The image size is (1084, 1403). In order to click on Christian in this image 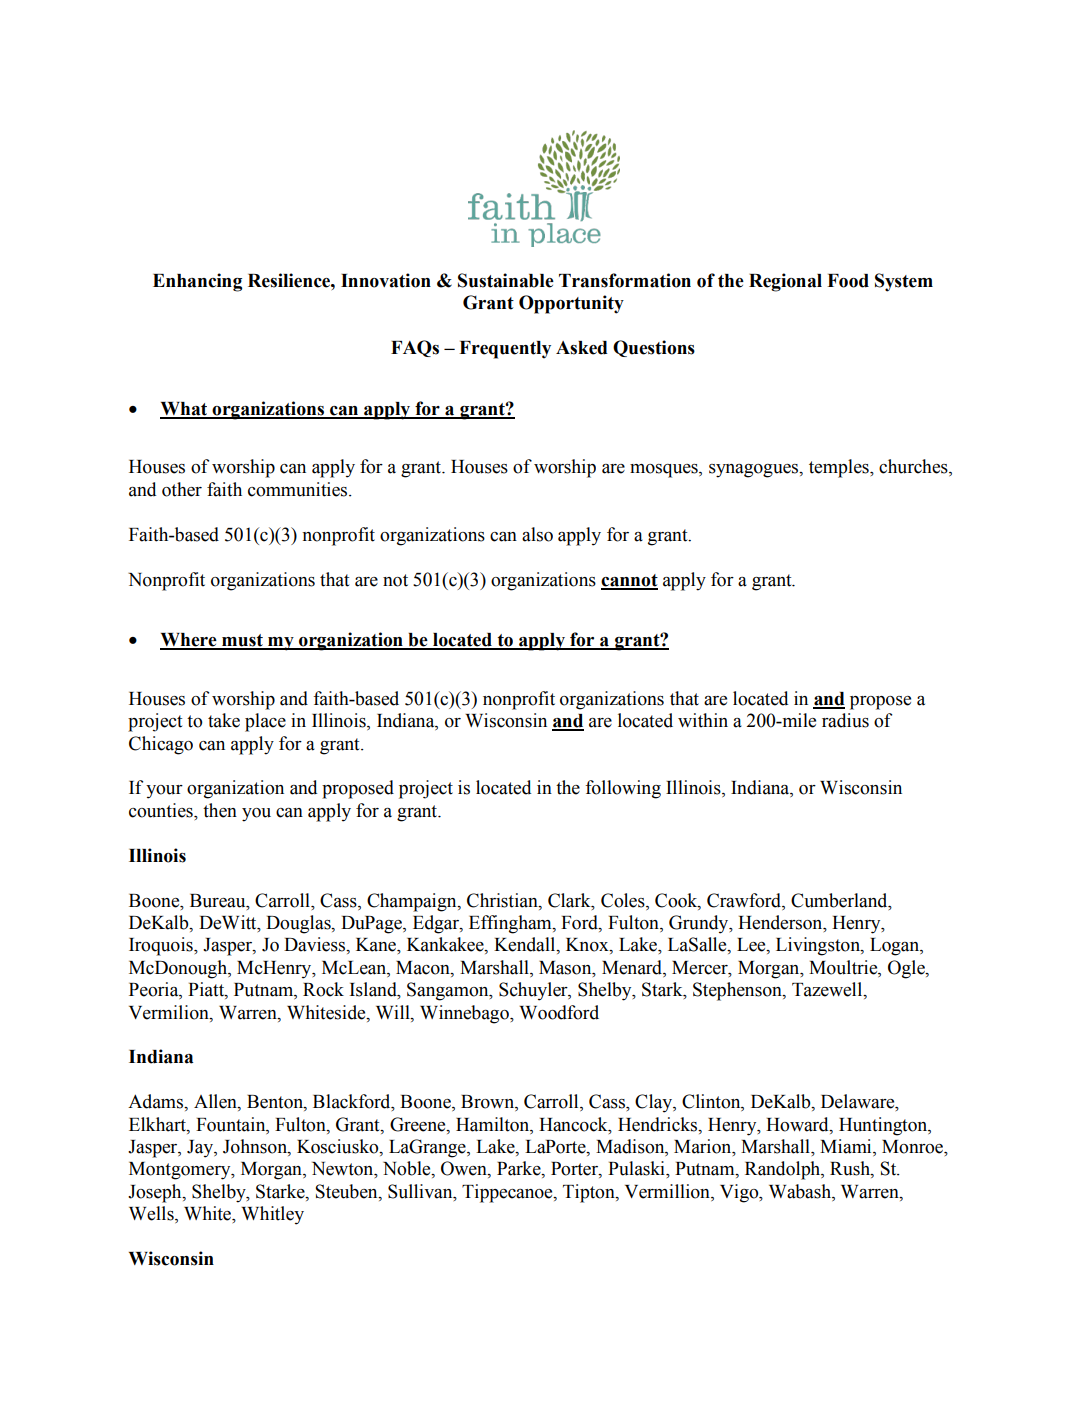, I will do `click(503, 900)`.
